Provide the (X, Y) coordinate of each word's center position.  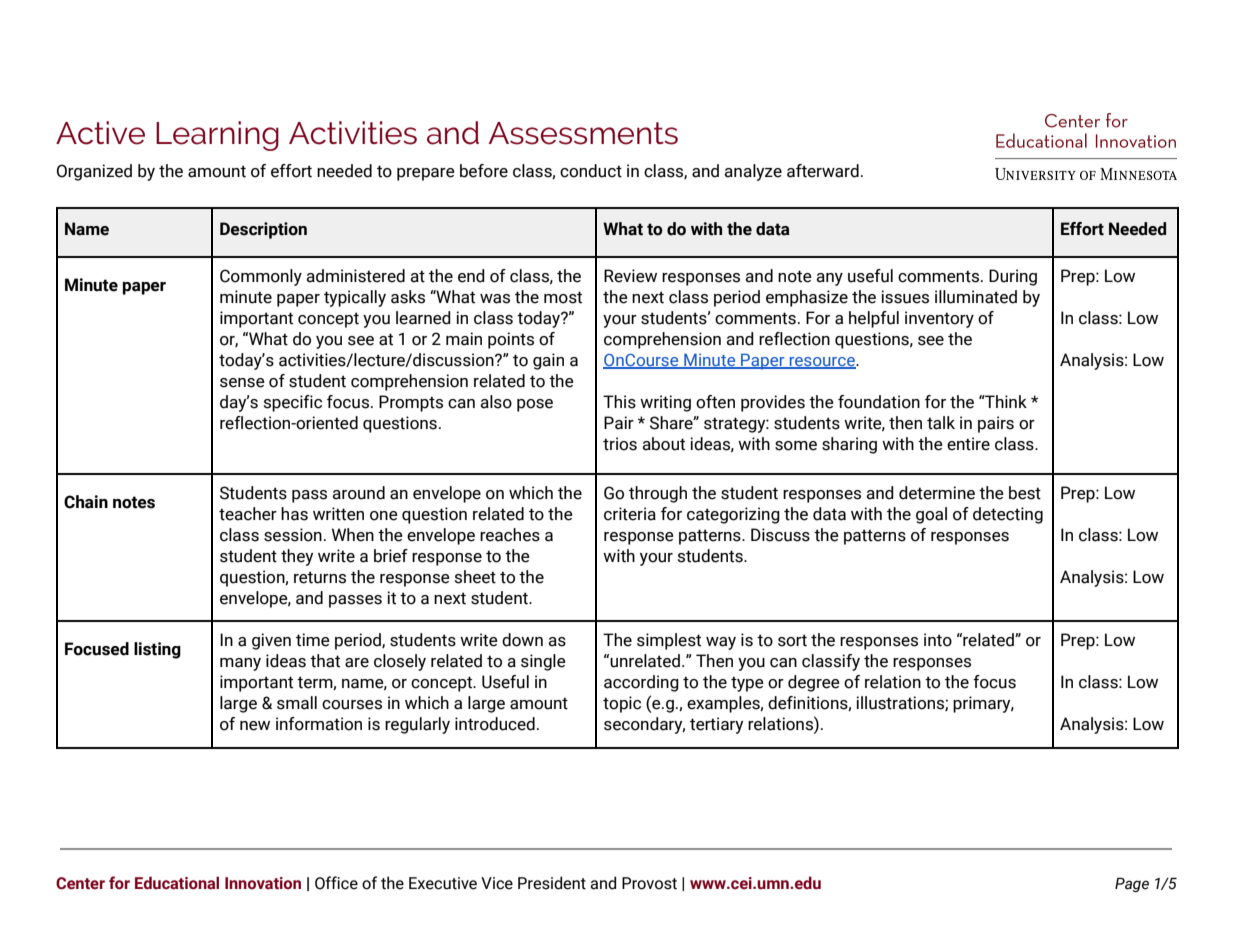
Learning (217, 136)
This (619, 402)
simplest (669, 641)
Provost (649, 883)
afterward (823, 171)
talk (941, 423)
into (938, 640)
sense (242, 383)
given (271, 641)
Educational (177, 883)
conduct (591, 171)
